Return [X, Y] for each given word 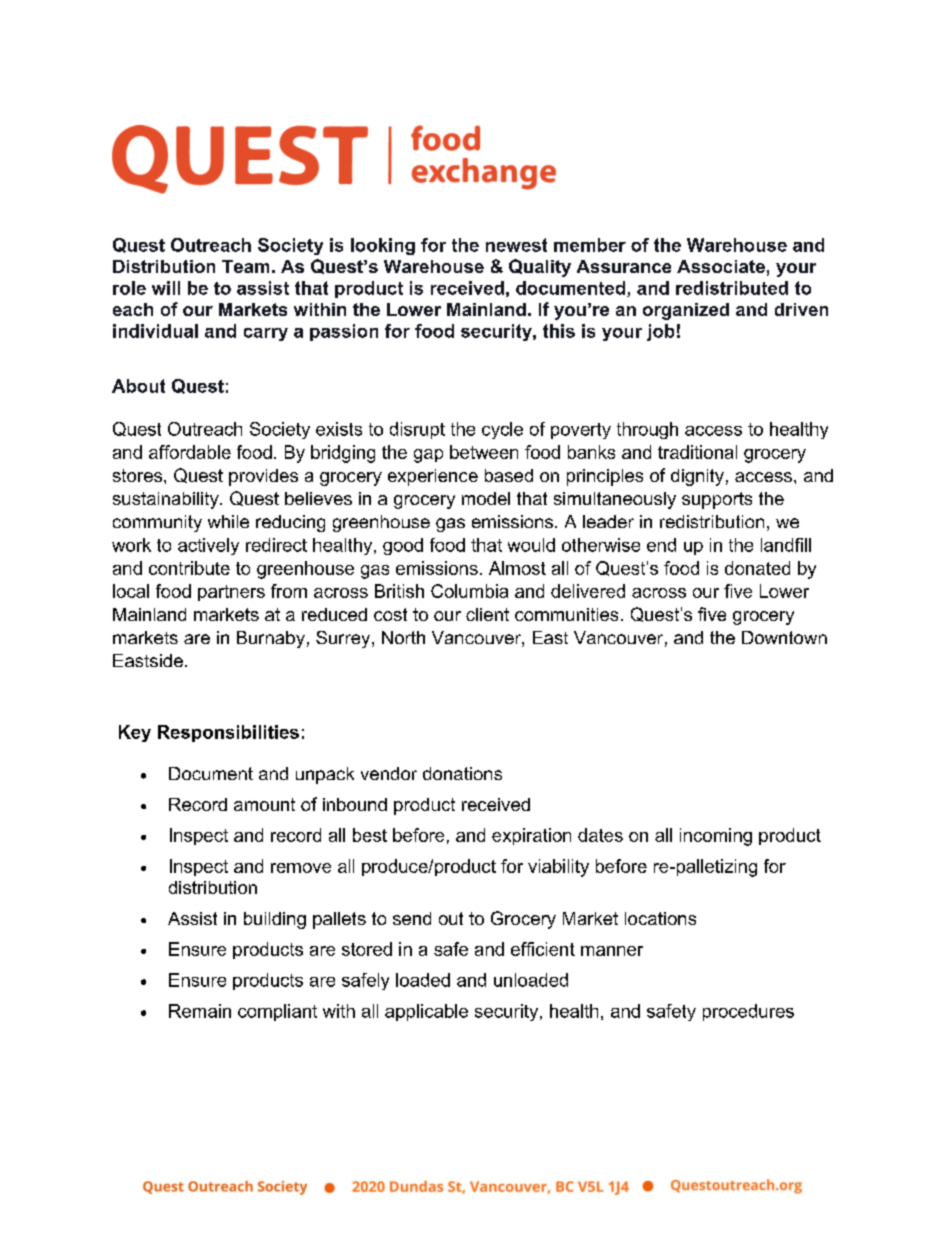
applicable [426, 1012]
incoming [716, 837]
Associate [721, 266]
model [486, 498]
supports [717, 500]
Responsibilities [228, 733]
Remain [200, 1011]
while [228, 521]
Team [245, 266]
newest [516, 245]
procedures [748, 1012]
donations [462, 773]
